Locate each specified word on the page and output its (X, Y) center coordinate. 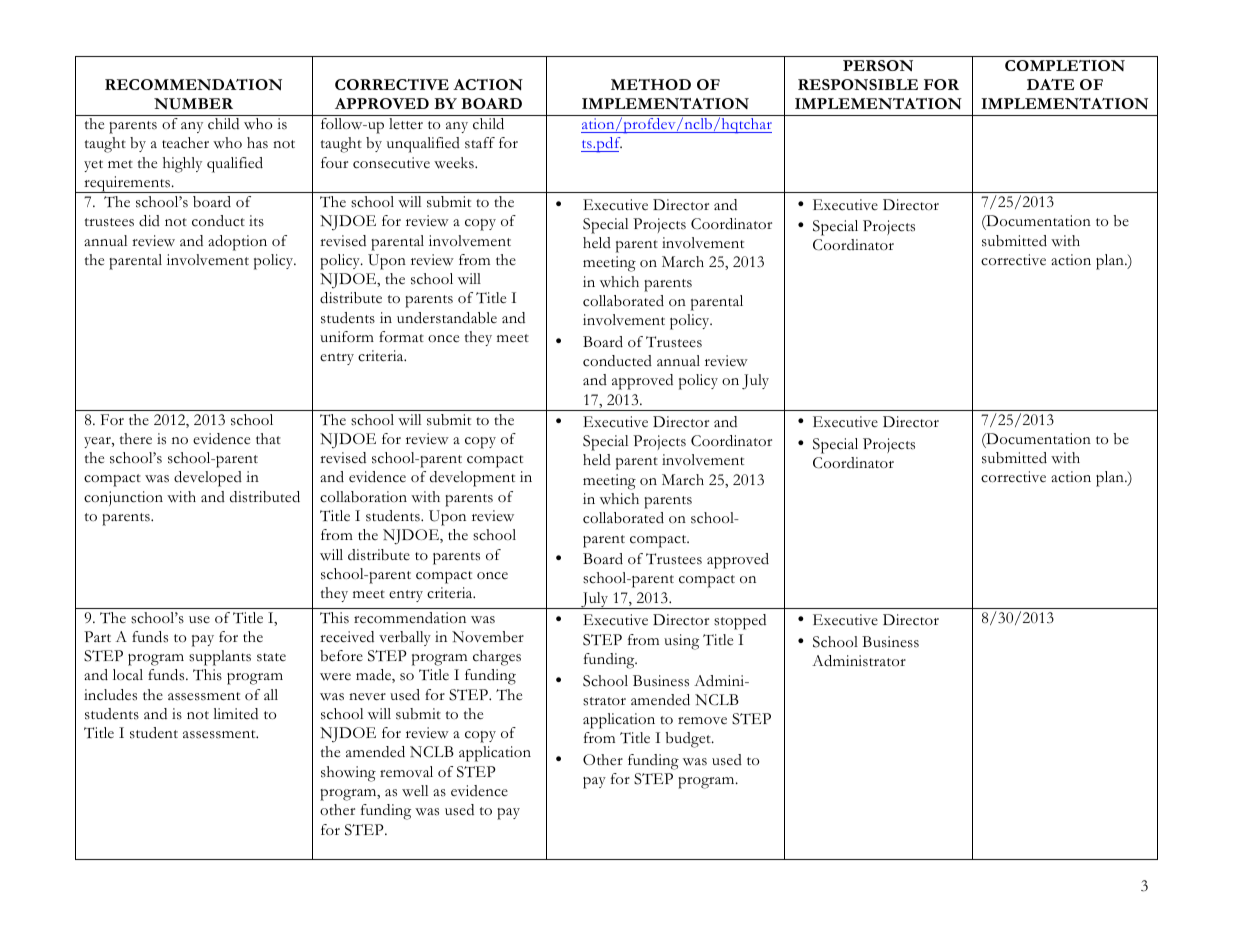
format (401, 337)
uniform (347, 336)
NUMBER (193, 104)
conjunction (123, 498)
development (472, 479)
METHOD (651, 84)
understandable (447, 318)
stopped (740, 622)
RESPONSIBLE (858, 84)
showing (348, 774)
